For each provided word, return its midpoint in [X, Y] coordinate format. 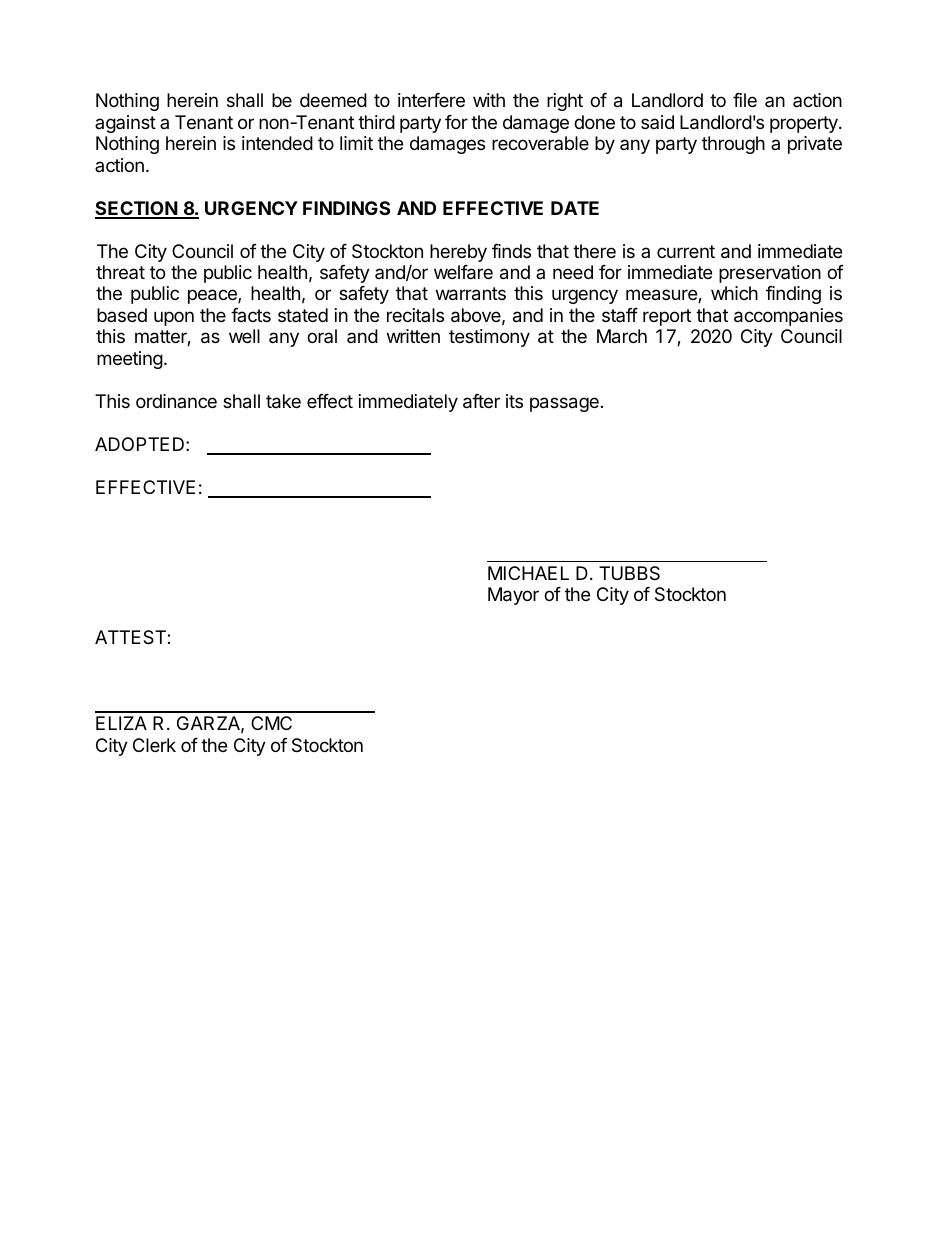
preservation [770, 274]
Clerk [154, 745]
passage [564, 404]
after [481, 401]
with [489, 100]
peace [213, 296]
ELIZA [121, 723]
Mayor [513, 596]
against [125, 124]
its [514, 401]
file [745, 100]
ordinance [176, 401]
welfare [463, 272]
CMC [271, 723]
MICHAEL [528, 573]
